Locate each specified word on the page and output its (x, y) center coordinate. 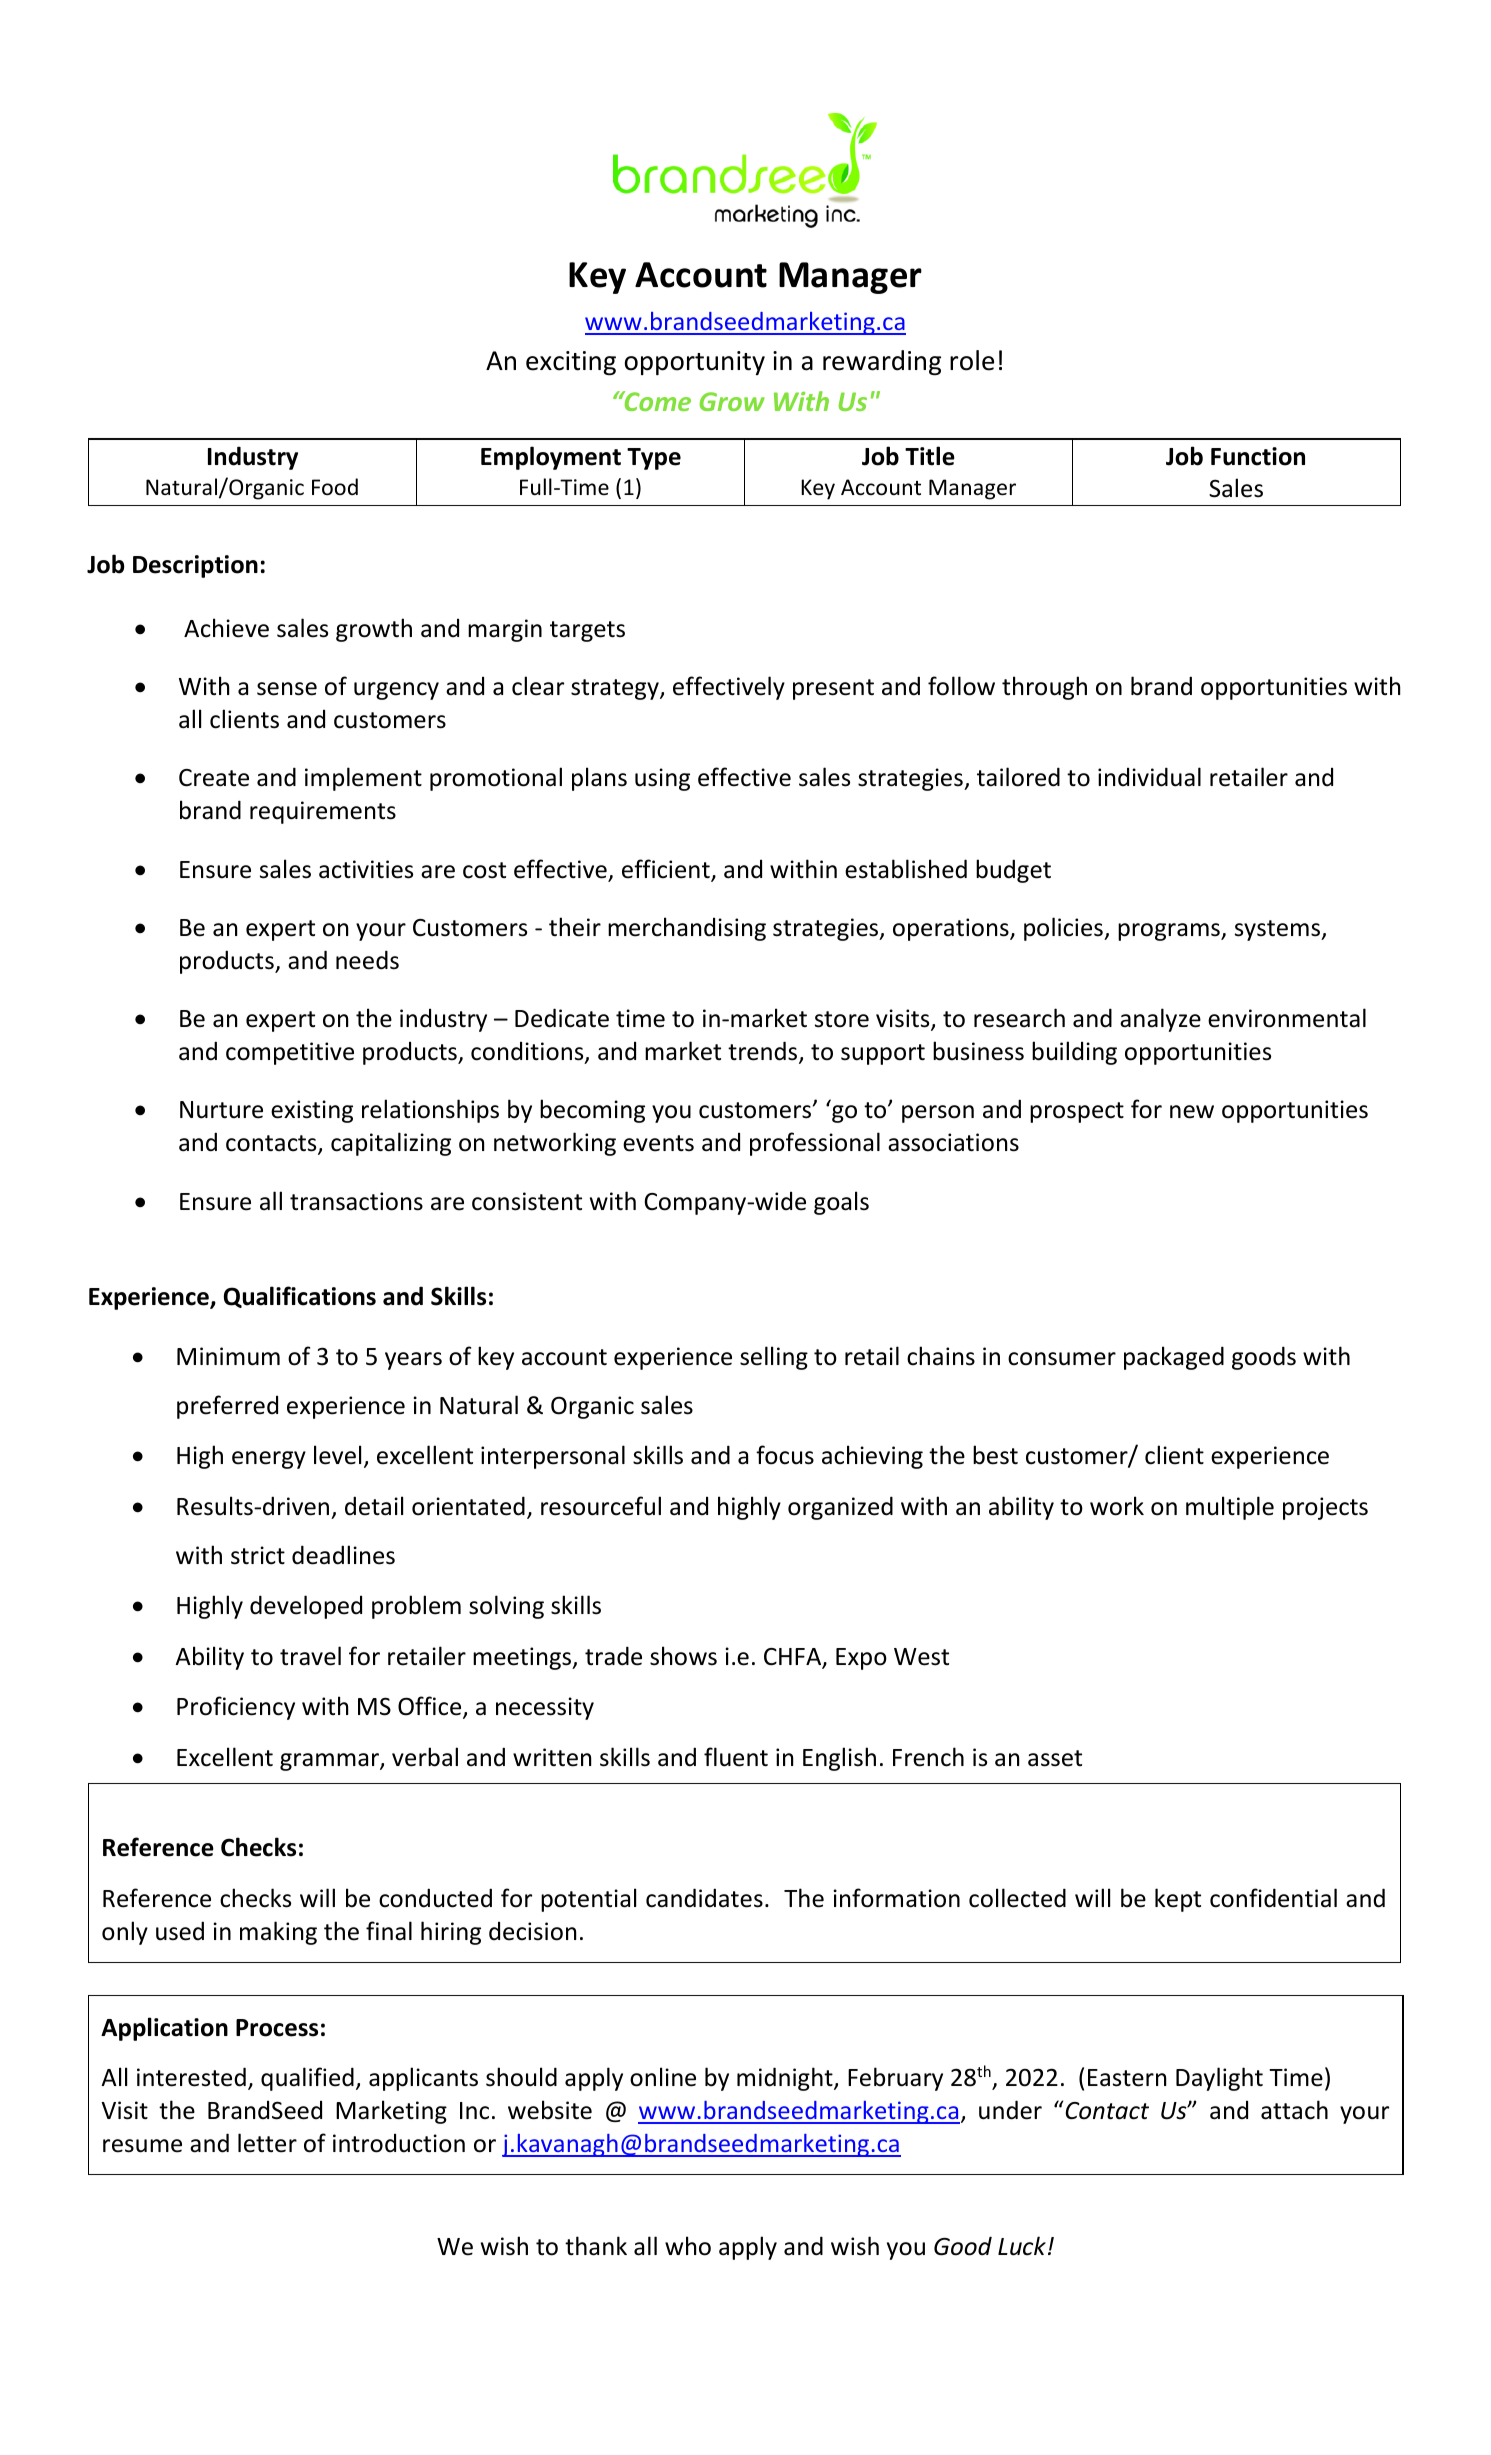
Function (1258, 456)
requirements (323, 812)
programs (1170, 932)
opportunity (695, 363)
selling (774, 1358)
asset (1055, 1758)
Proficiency (236, 1708)
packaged (1174, 1358)
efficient (667, 870)
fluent (736, 1757)
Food (335, 487)
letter (267, 2143)
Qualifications (300, 1297)
